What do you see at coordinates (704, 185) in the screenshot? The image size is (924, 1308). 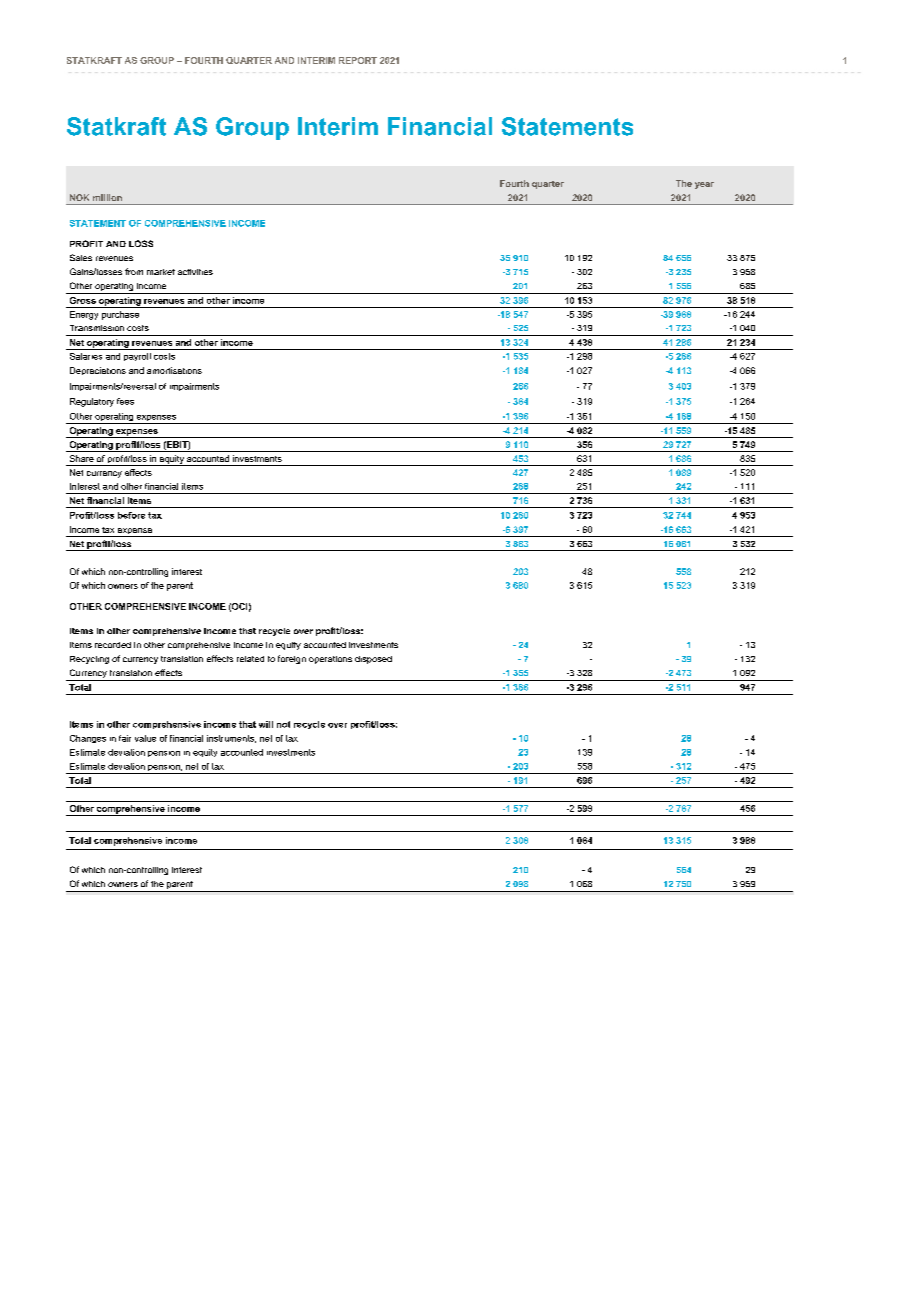 I see `year` at bounding box center [704, 185].
